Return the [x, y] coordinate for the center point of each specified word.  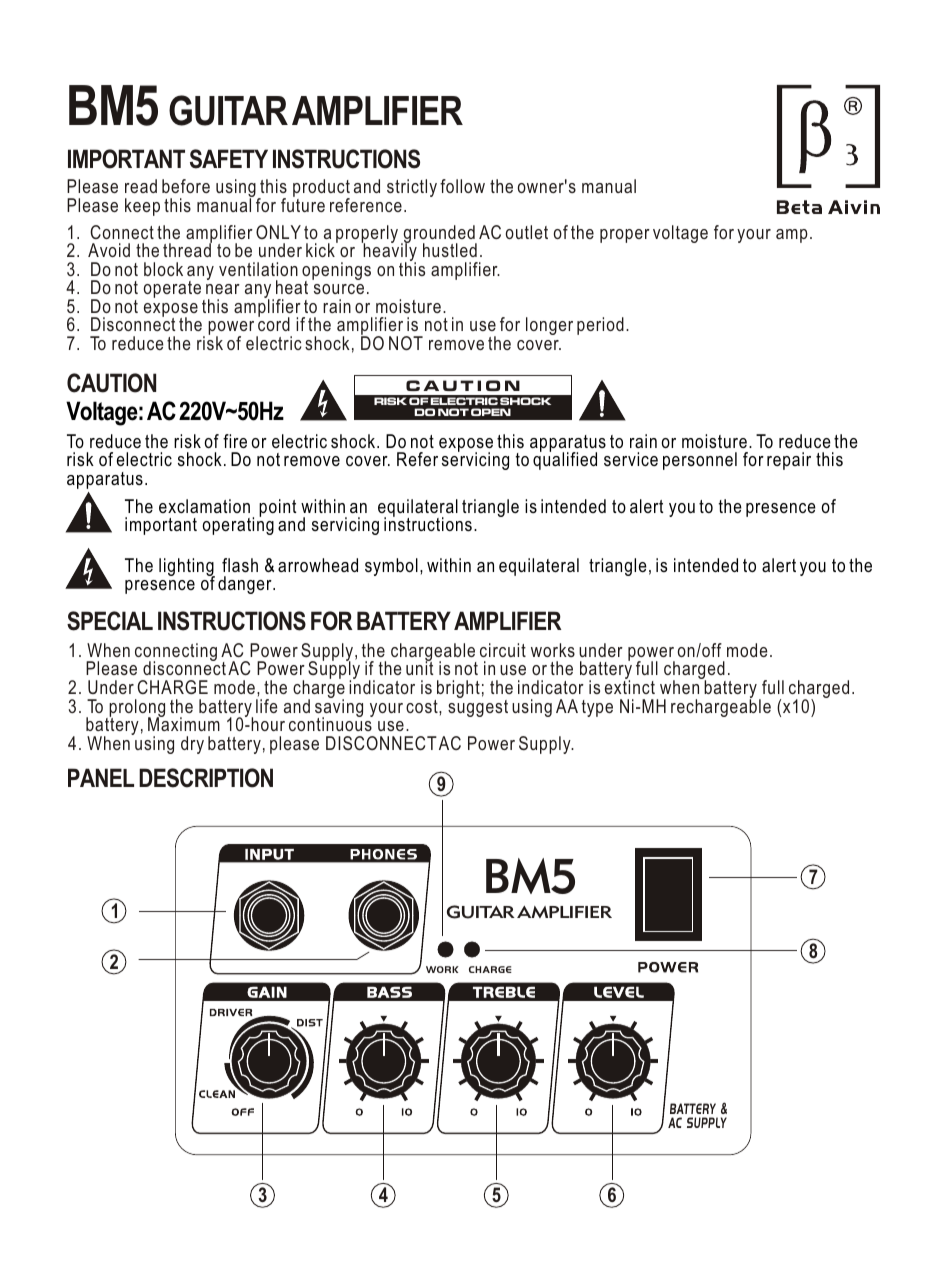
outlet [527, 232]
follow [462, 186]
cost [423, 706]
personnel [700, 461]
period [600, 326]
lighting [187, 568]
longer [549, 326]
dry [192, 745]
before [186, 186]
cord [274, 323]
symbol [391, 567]
